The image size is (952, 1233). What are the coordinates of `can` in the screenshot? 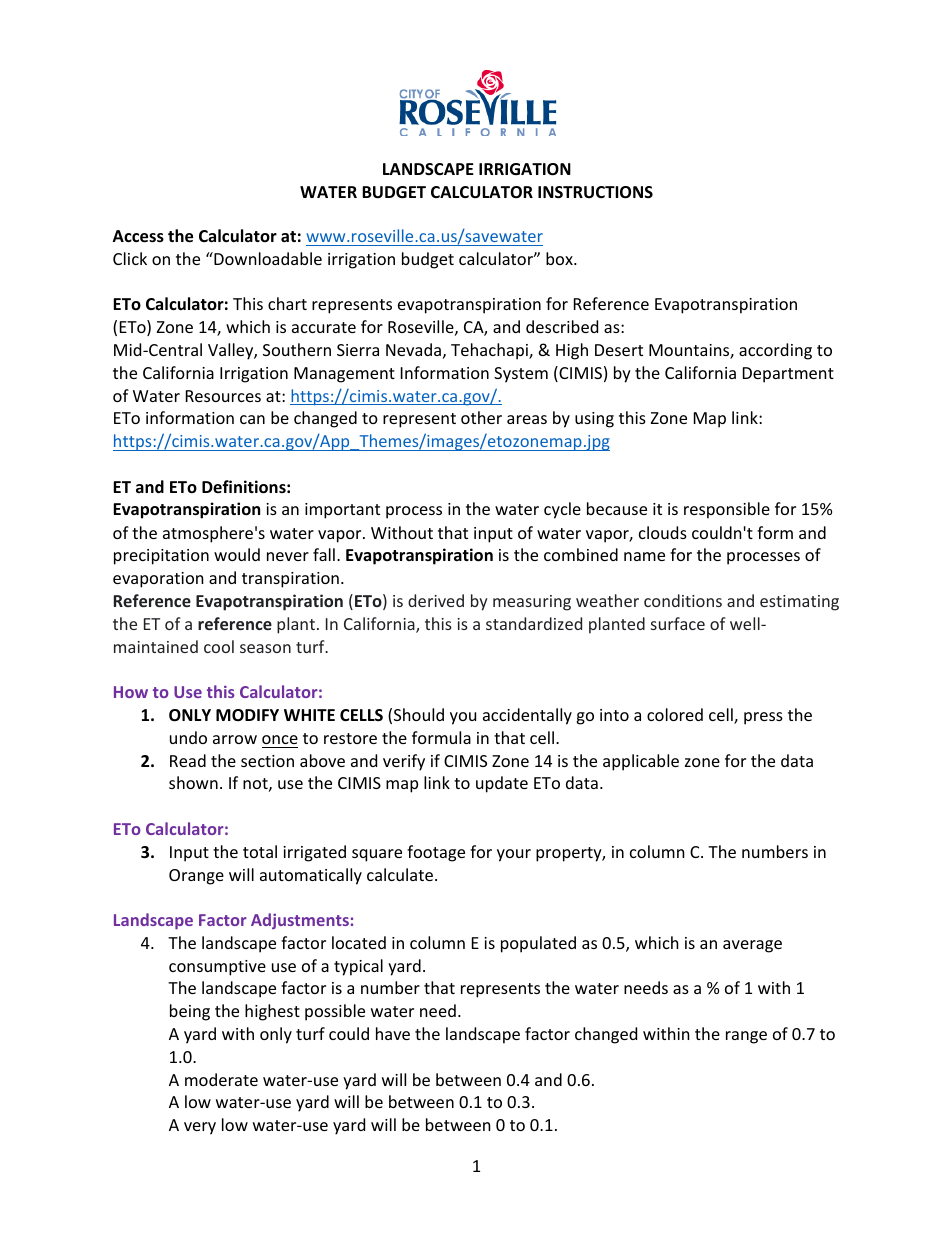 It's located at (252, 419).
